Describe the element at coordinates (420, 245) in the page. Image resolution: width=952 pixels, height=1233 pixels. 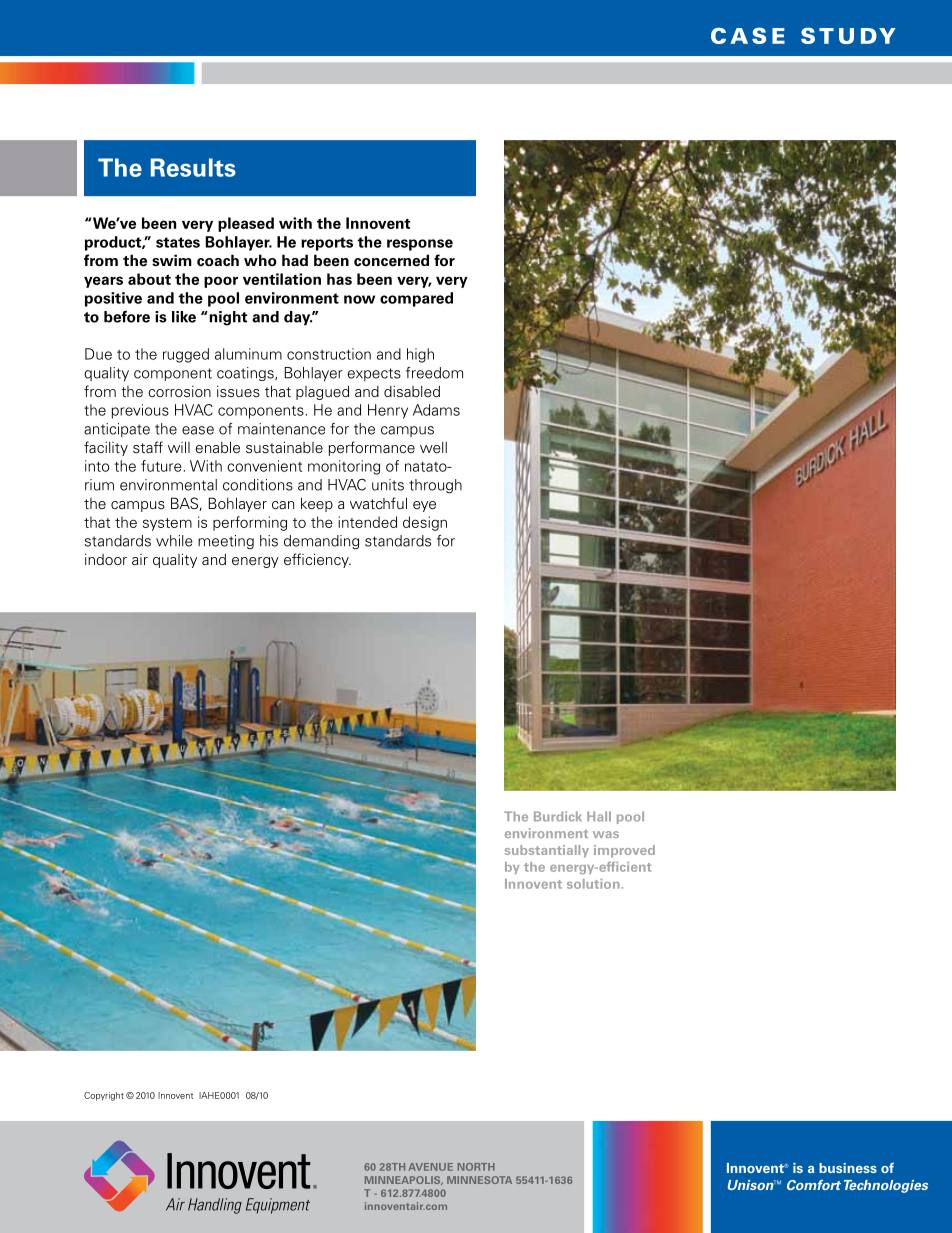
I see `response` at that location.
